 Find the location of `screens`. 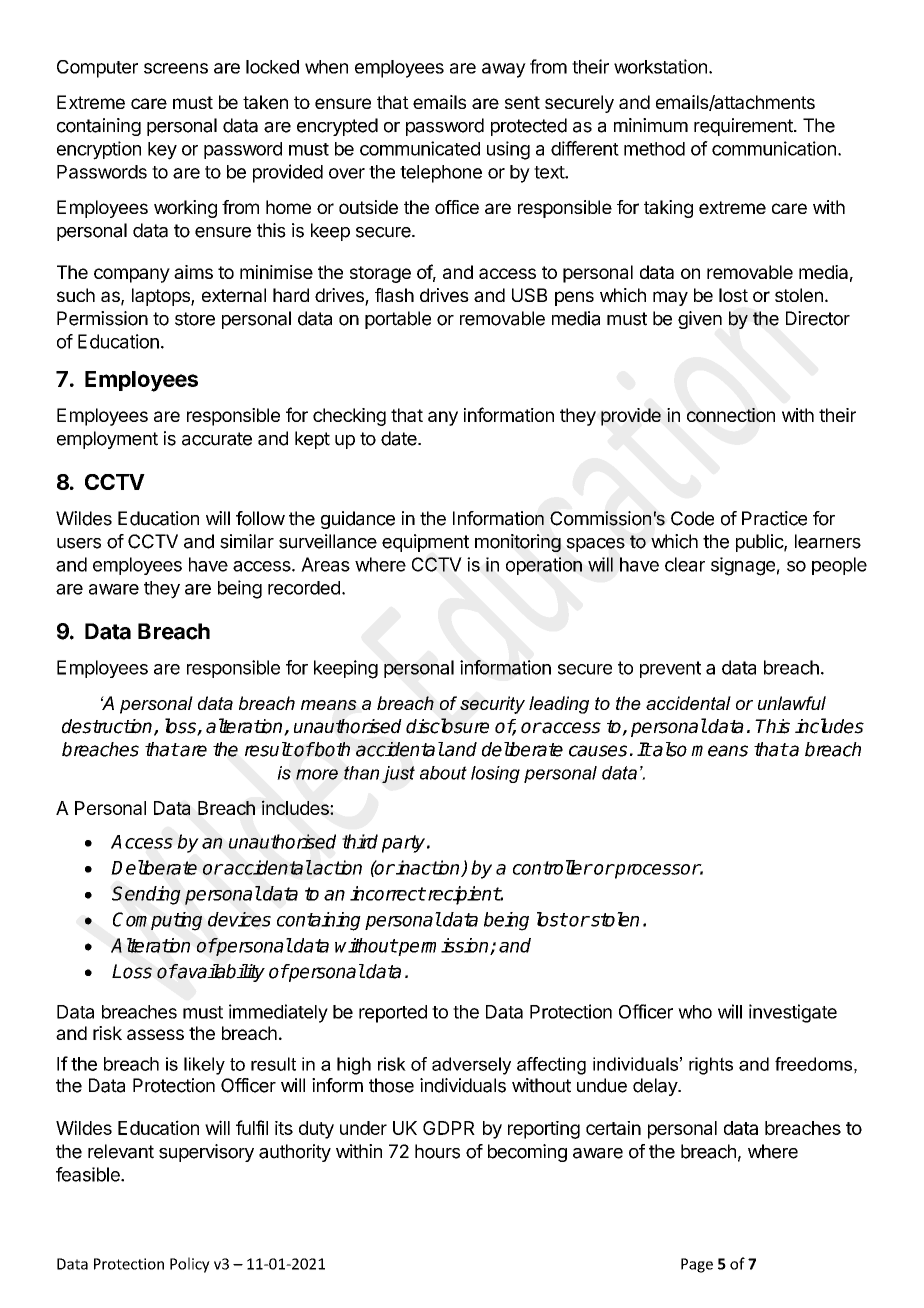

screens is located at coordinates (176, 68).
